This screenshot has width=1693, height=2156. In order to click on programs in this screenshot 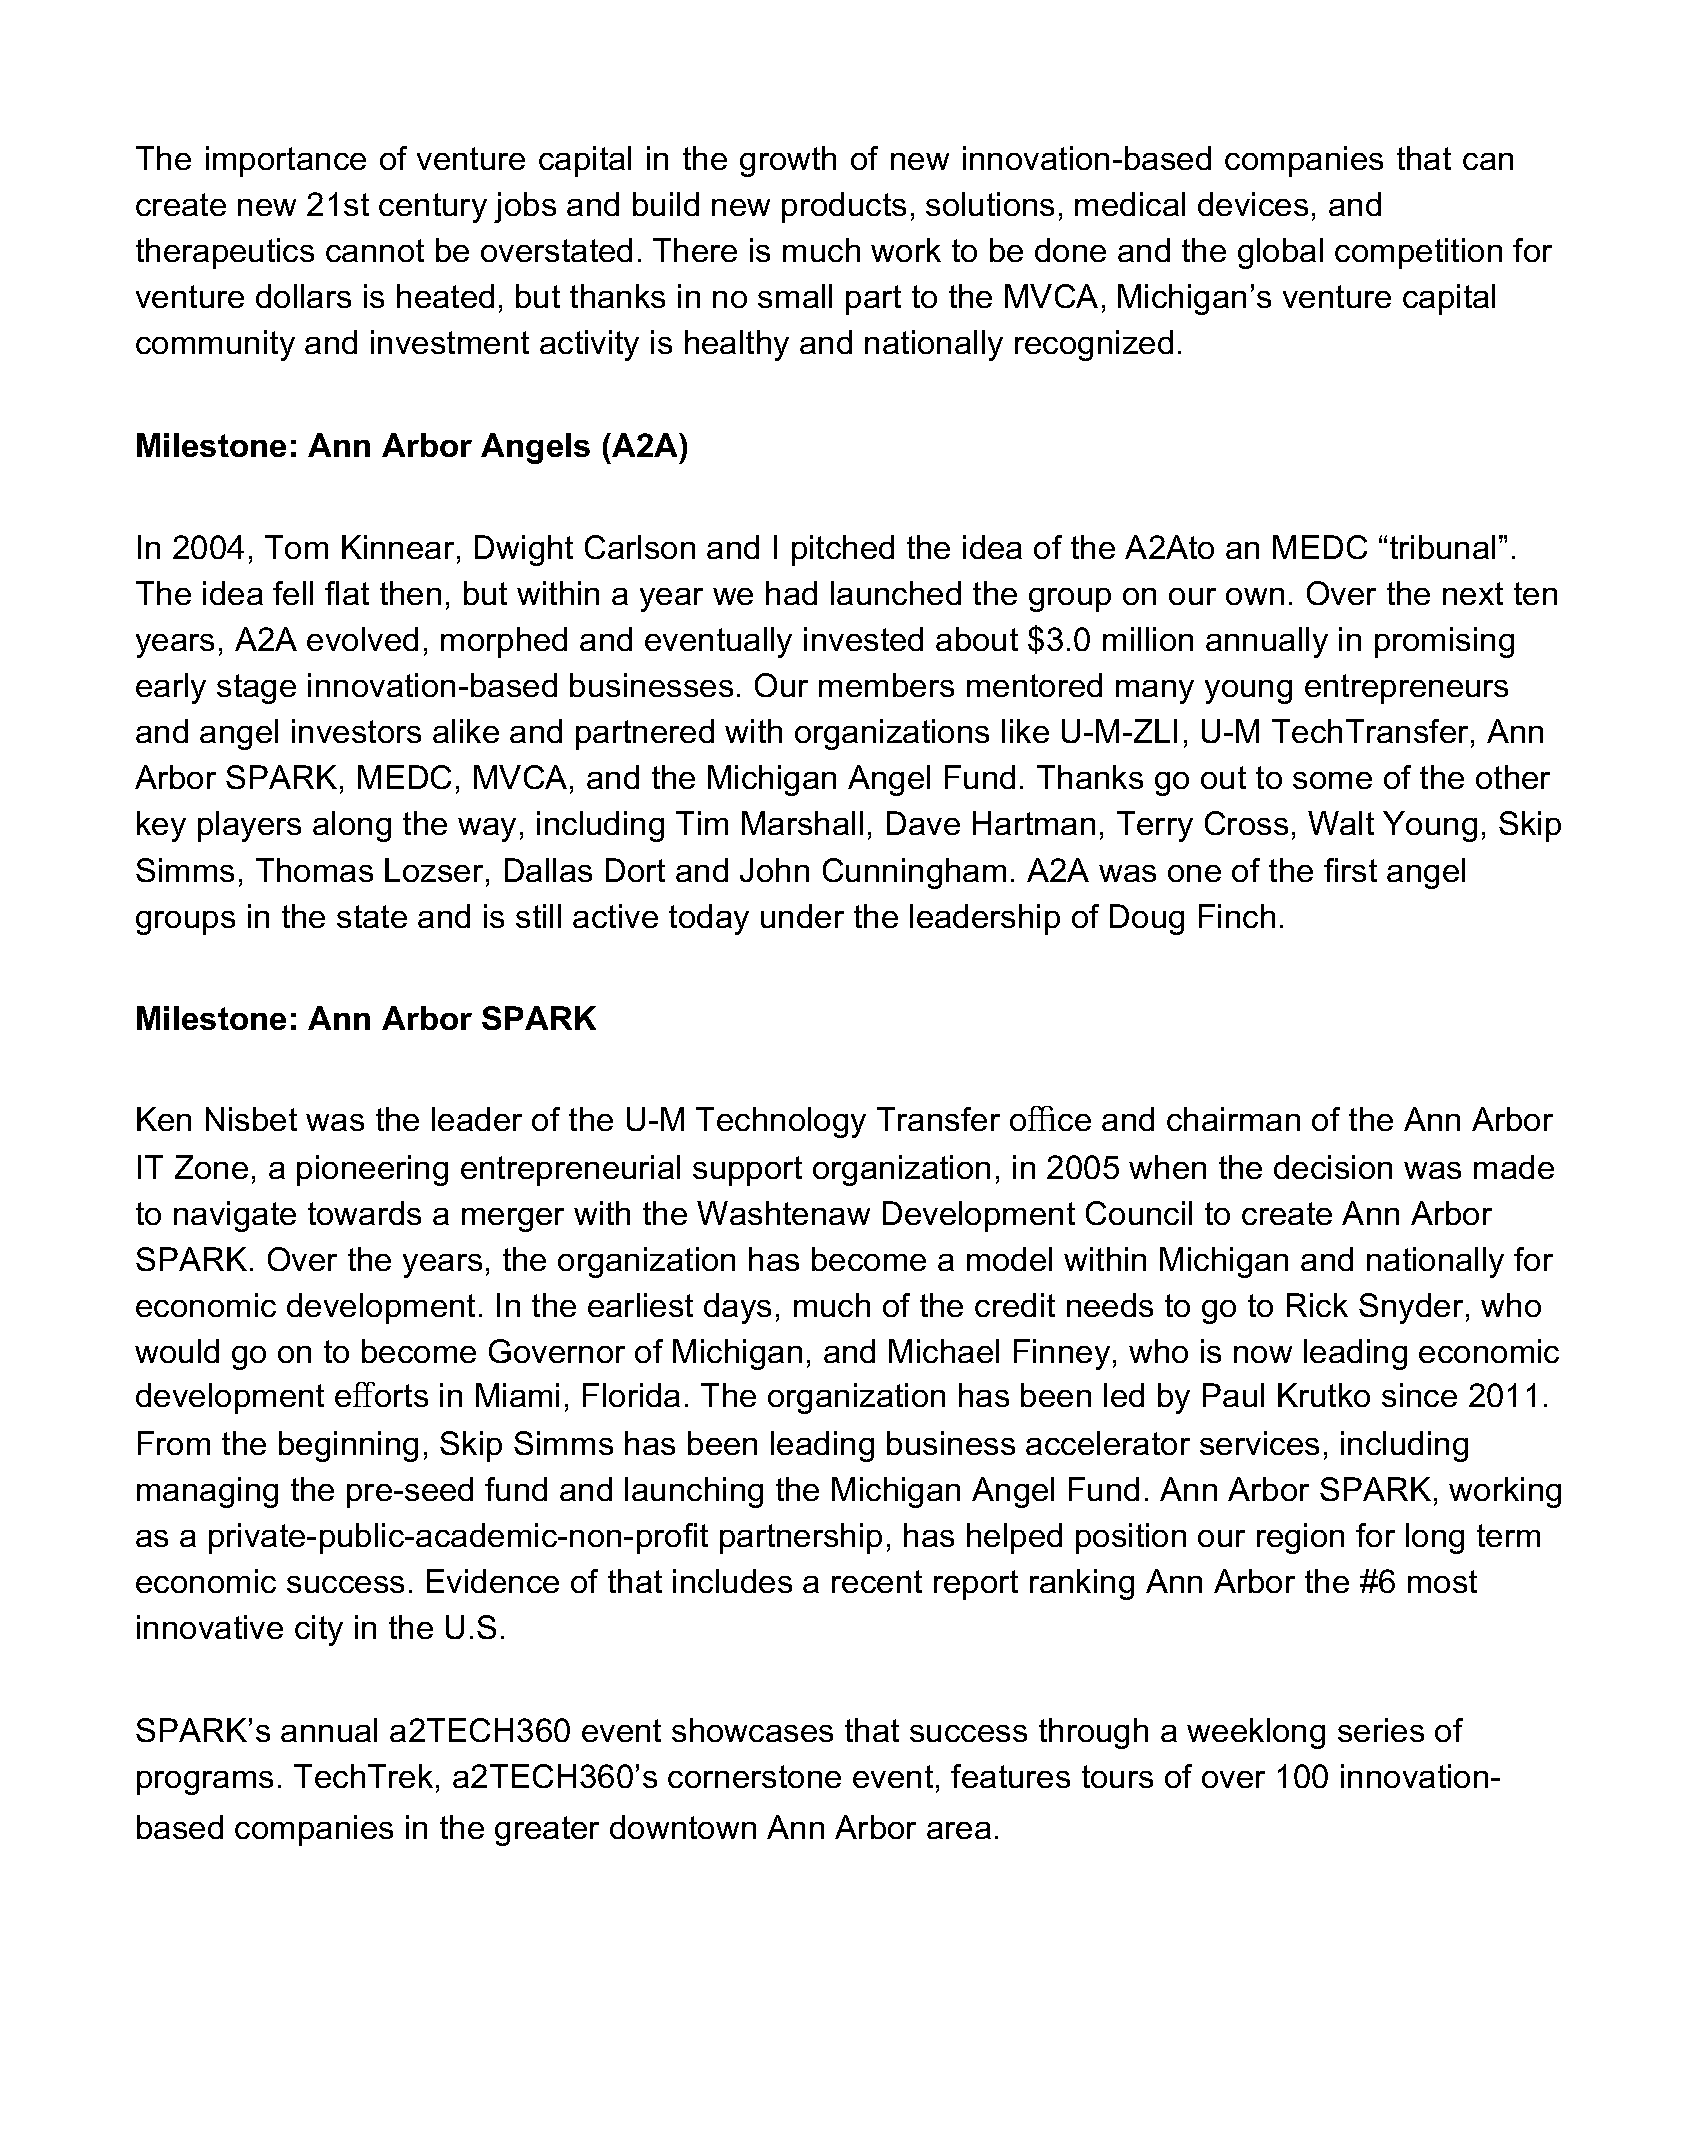, I will do `click(205, 1783)`.
